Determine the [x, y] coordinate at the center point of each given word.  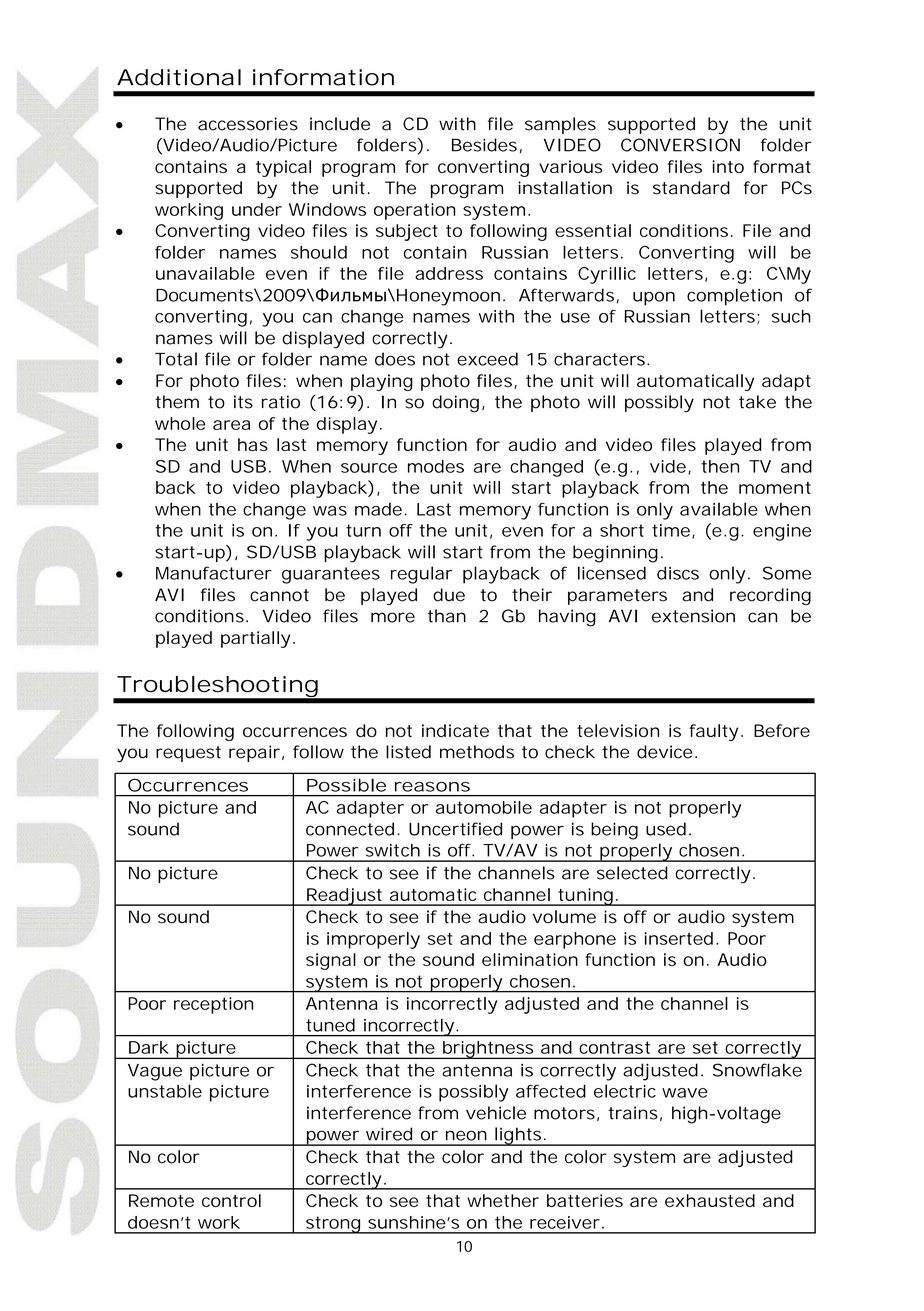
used [666, 829]
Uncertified [455, 829]
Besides [484, 145]
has [253, 444]
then [720, 466]
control [231, 1200]
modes [436, 466]
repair [254, 753]
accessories [248, 124]
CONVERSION [680, 145]
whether [503, 1200]
